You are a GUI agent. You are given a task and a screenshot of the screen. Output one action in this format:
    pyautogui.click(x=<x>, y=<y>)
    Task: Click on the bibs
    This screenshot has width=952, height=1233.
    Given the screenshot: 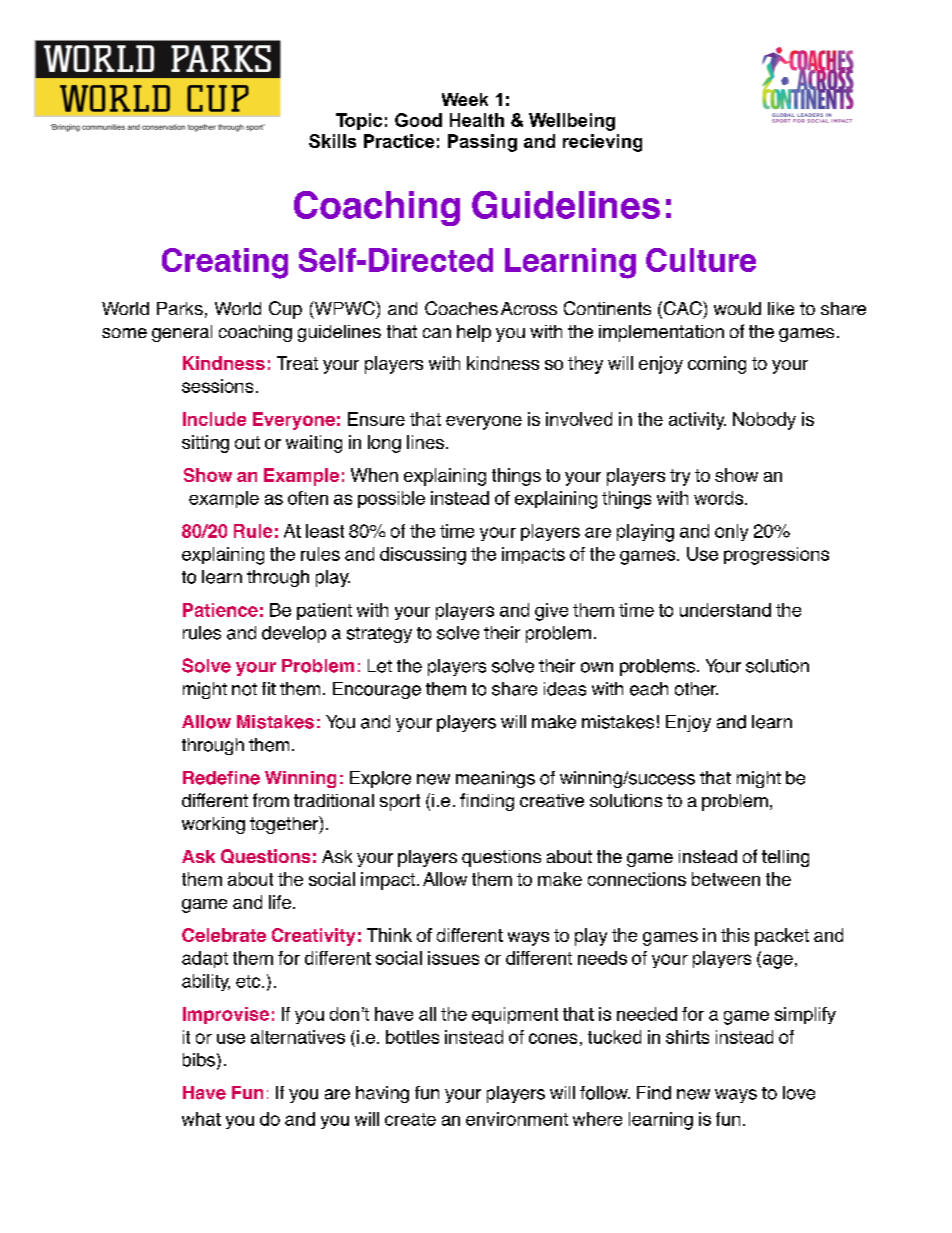 What is the action you would take?
    pyautogui.click(x=199, y=1060)
